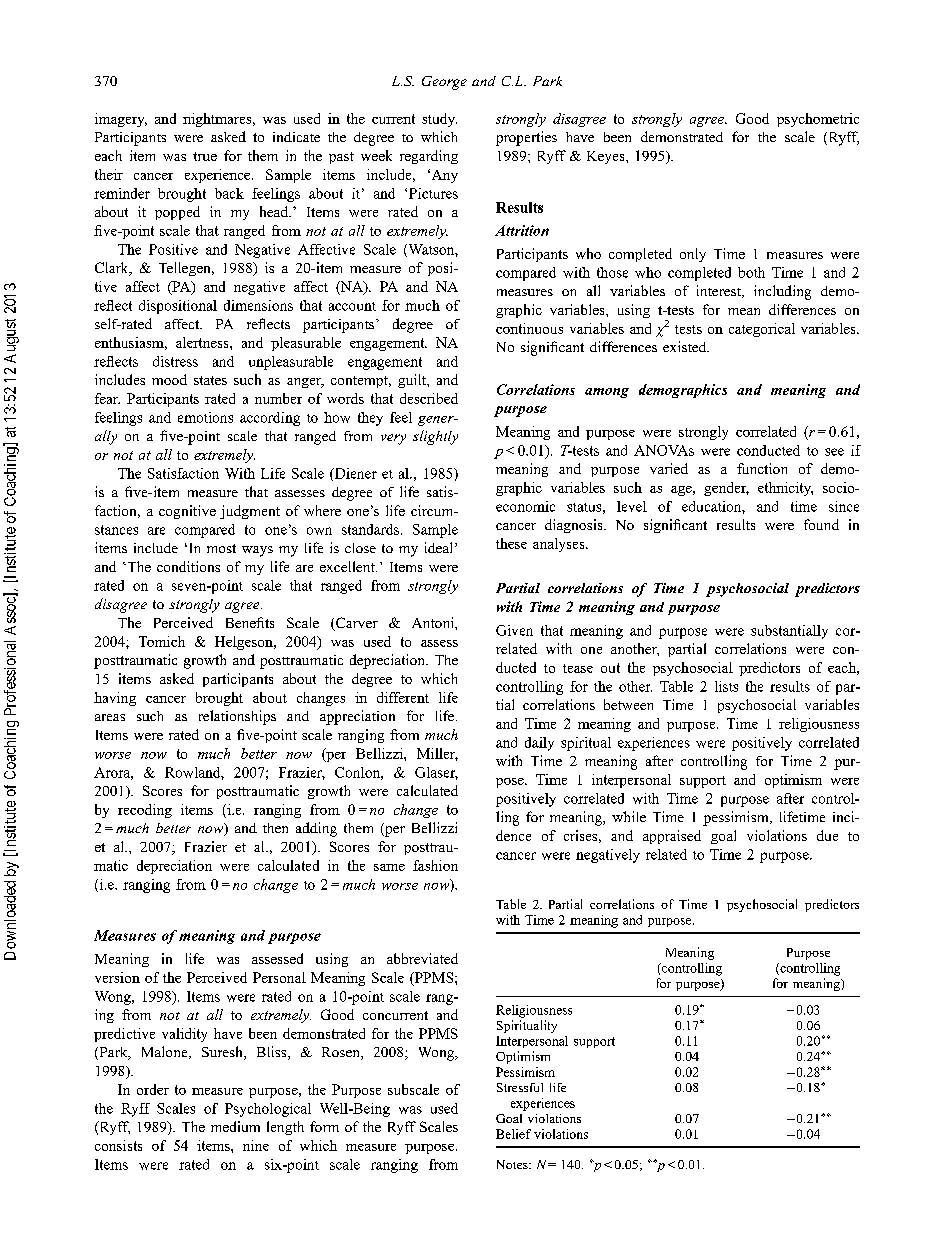 The height and width of the document is (1240, 952). Describe the element at coordinates (235, 1126) in the document. I see `medium` at that location.
